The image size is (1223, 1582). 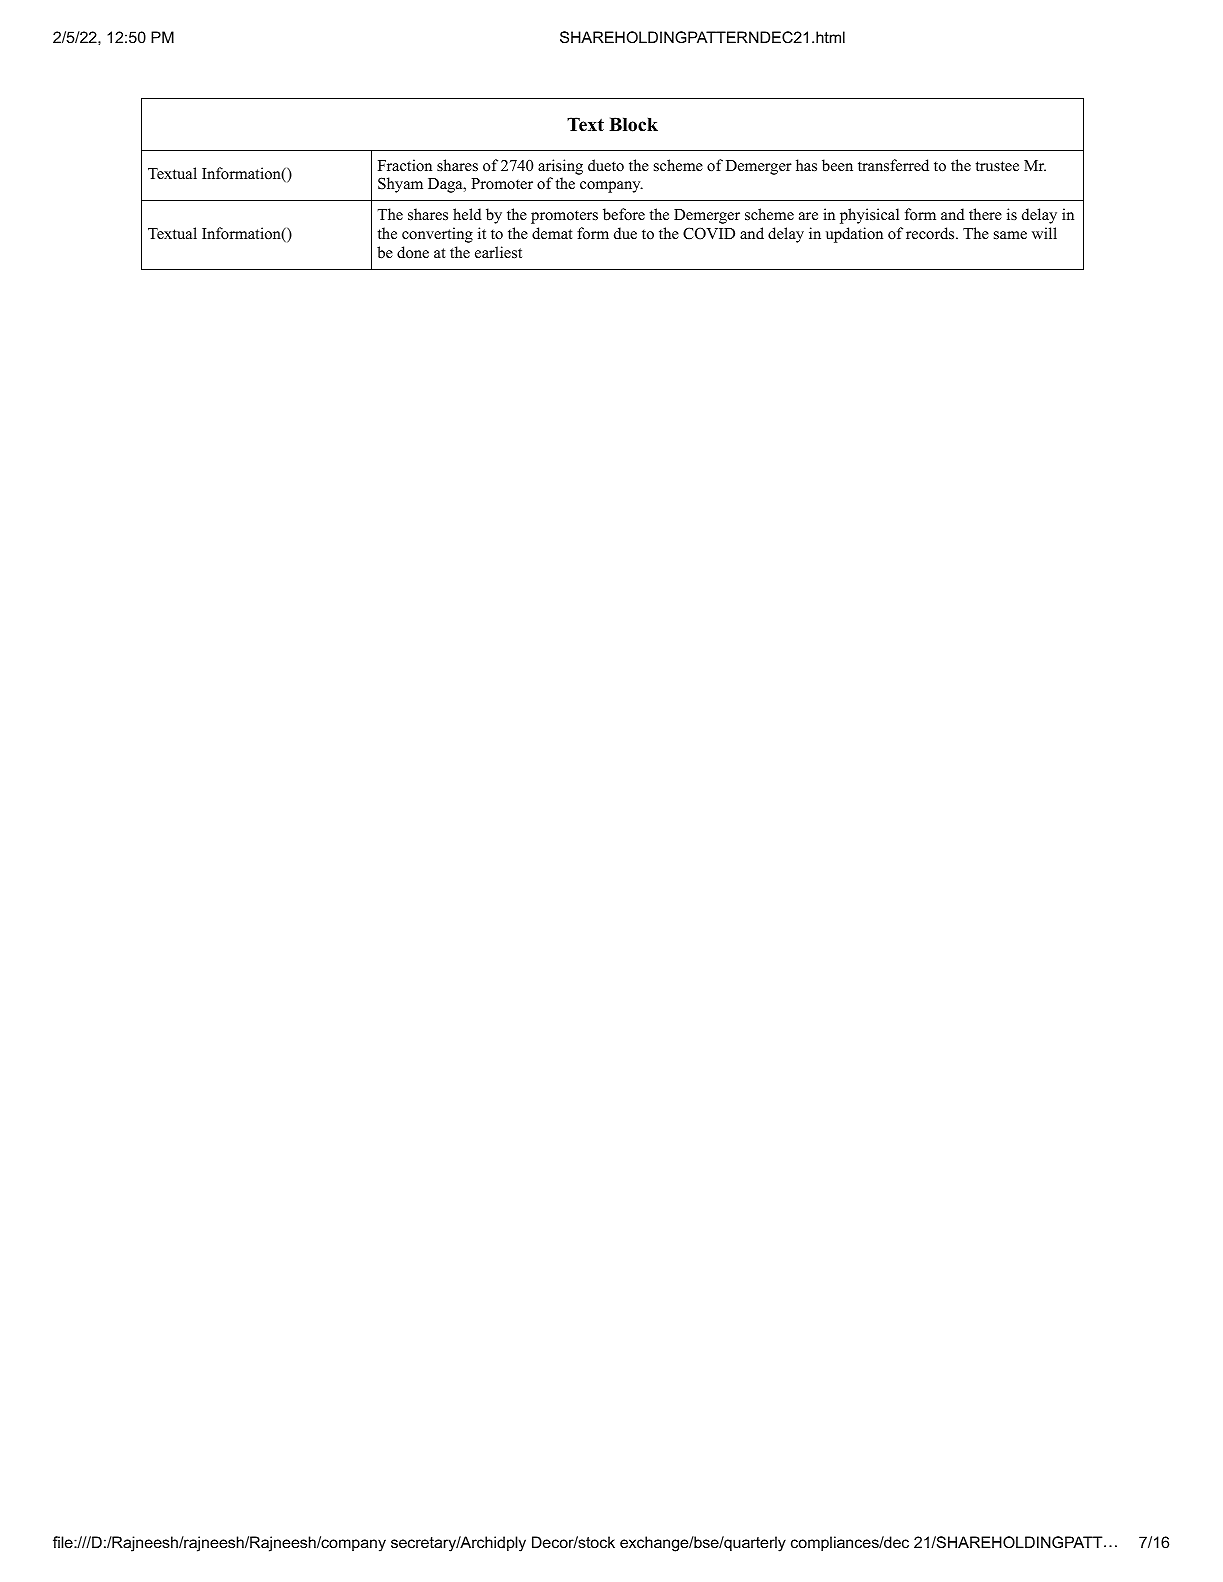 What do you see at coordinates (498, 252) in the document?
I see `earliest` at bounding box center [498, 252].
